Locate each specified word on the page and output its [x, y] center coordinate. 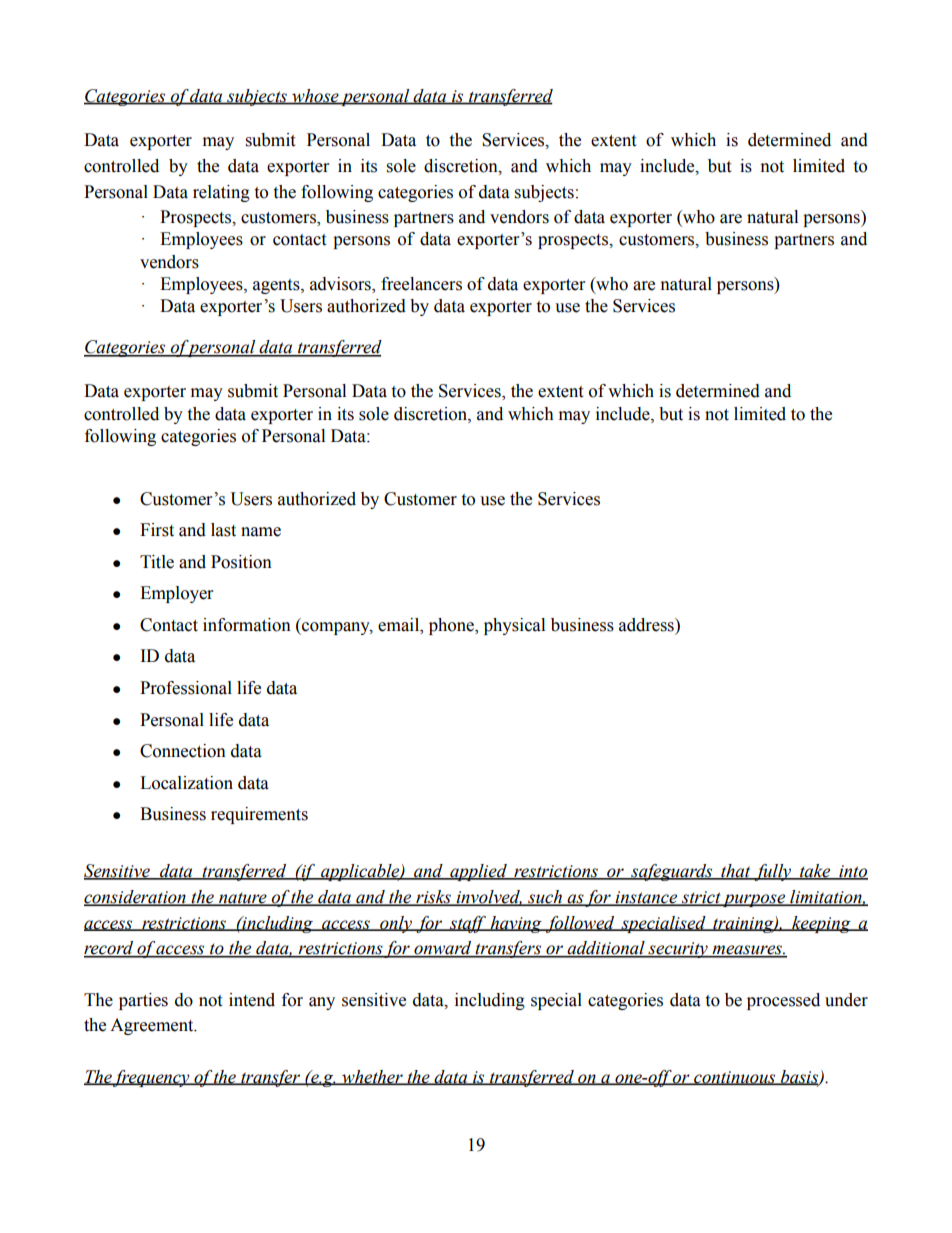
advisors [341, 285]
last [223, 530]
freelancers [421, 284]
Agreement [153, 1026]
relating [221, 193]
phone [453, 626]
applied [478, 872]
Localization [186, 783]
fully [773, 872]
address [647, 625]
